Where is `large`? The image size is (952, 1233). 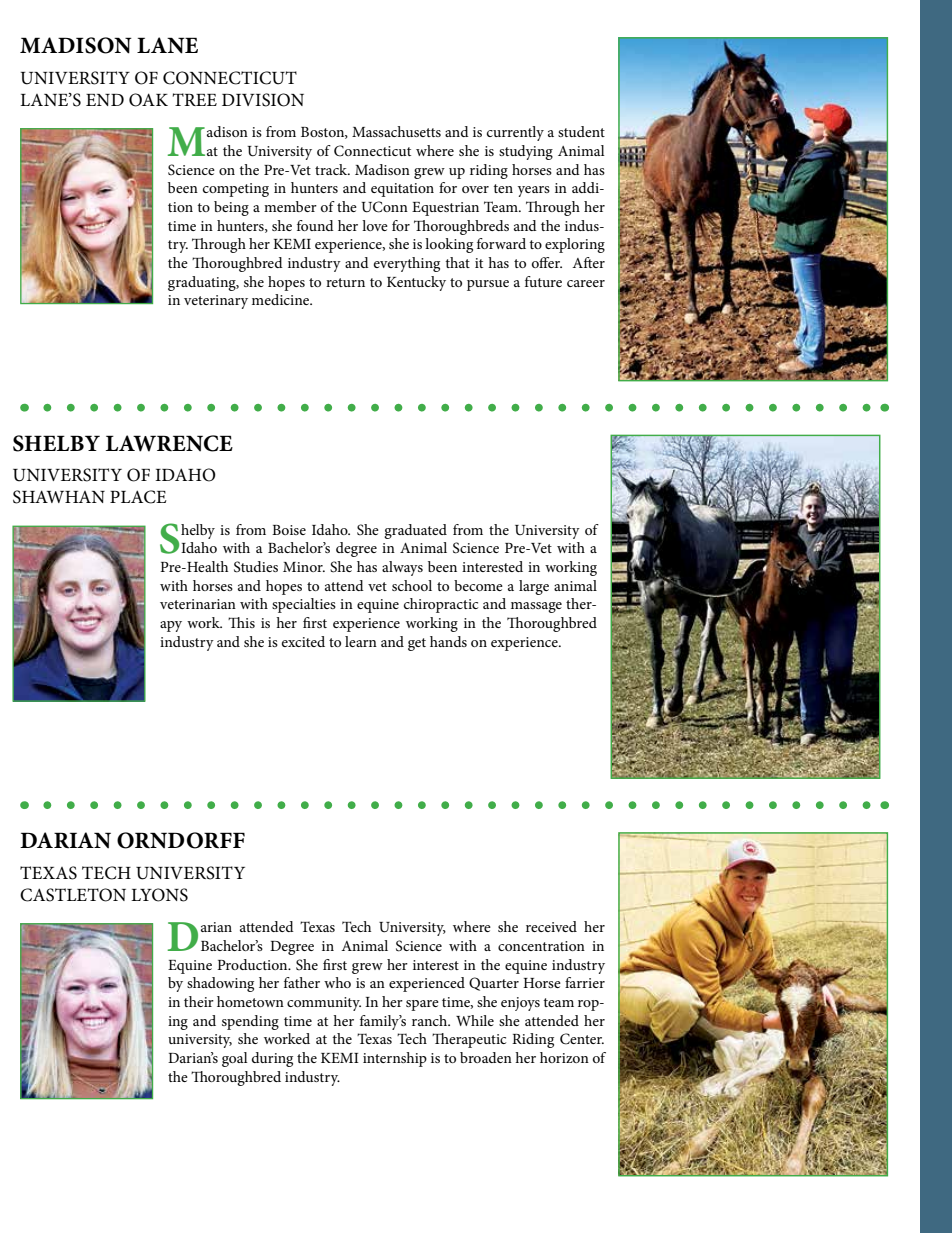 large is located at coordinates (534, 587).
